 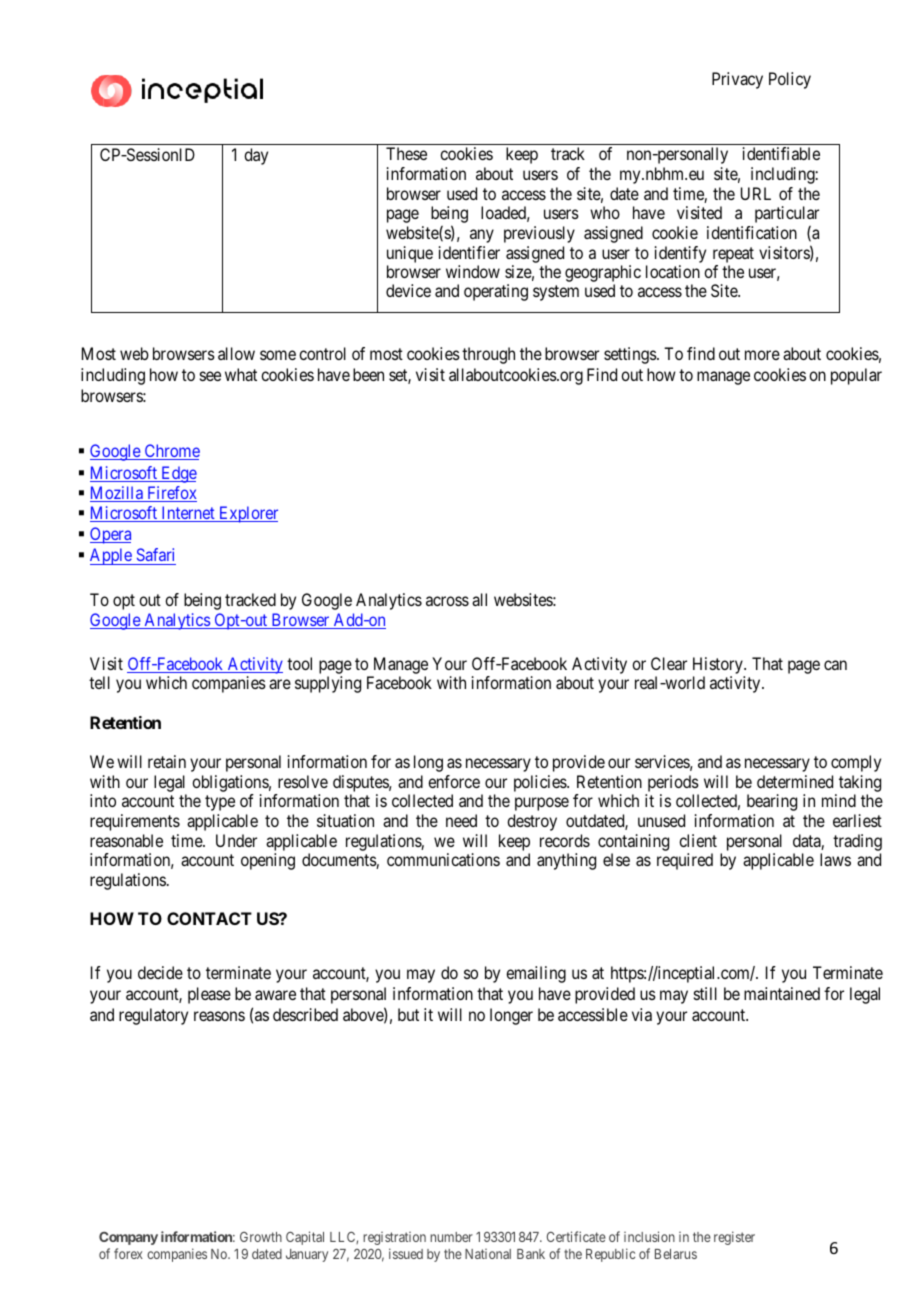 I want to click on History, so click(x=719, y=667).
